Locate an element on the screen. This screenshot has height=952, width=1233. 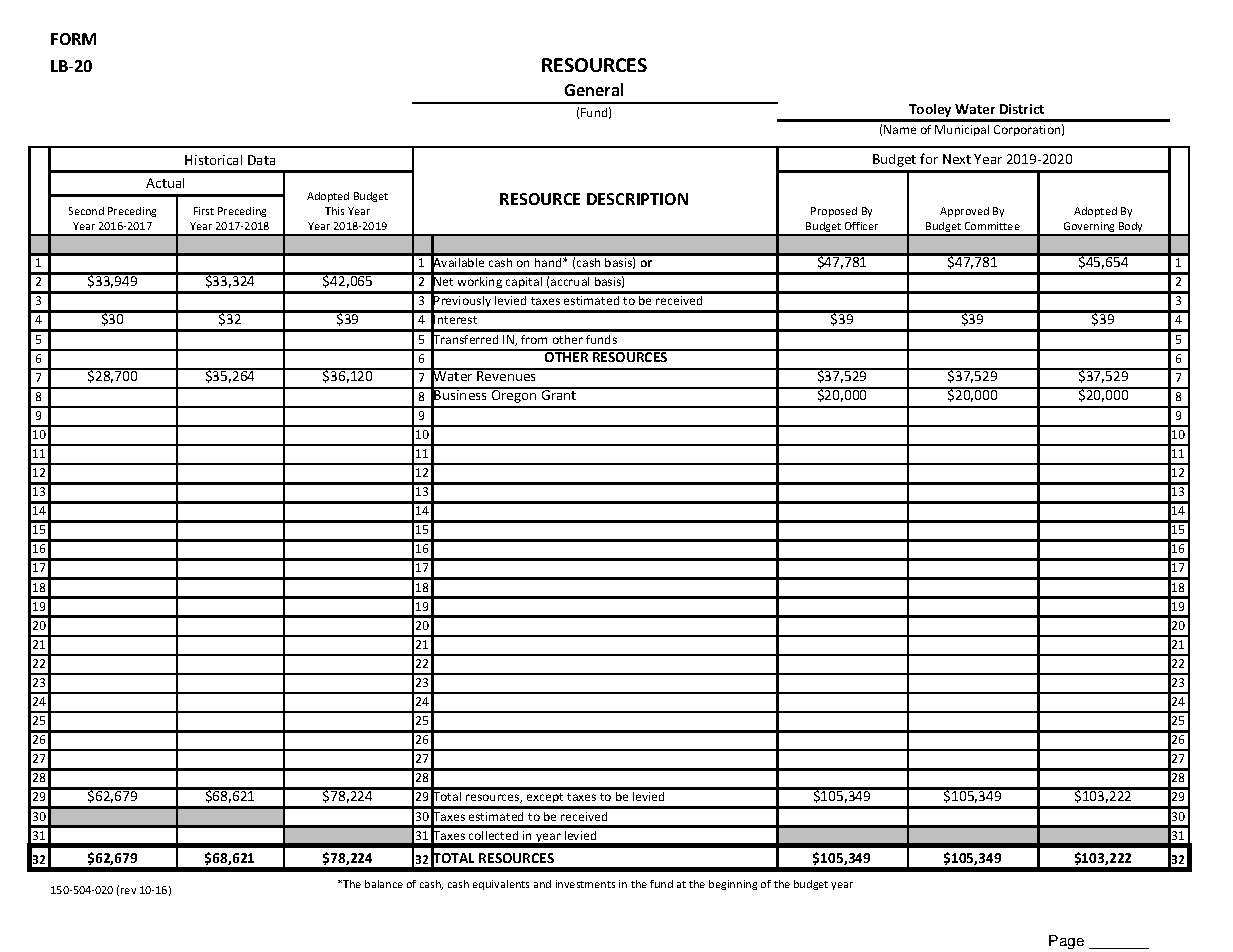
Governing is located at coordinates (1089, 228).
